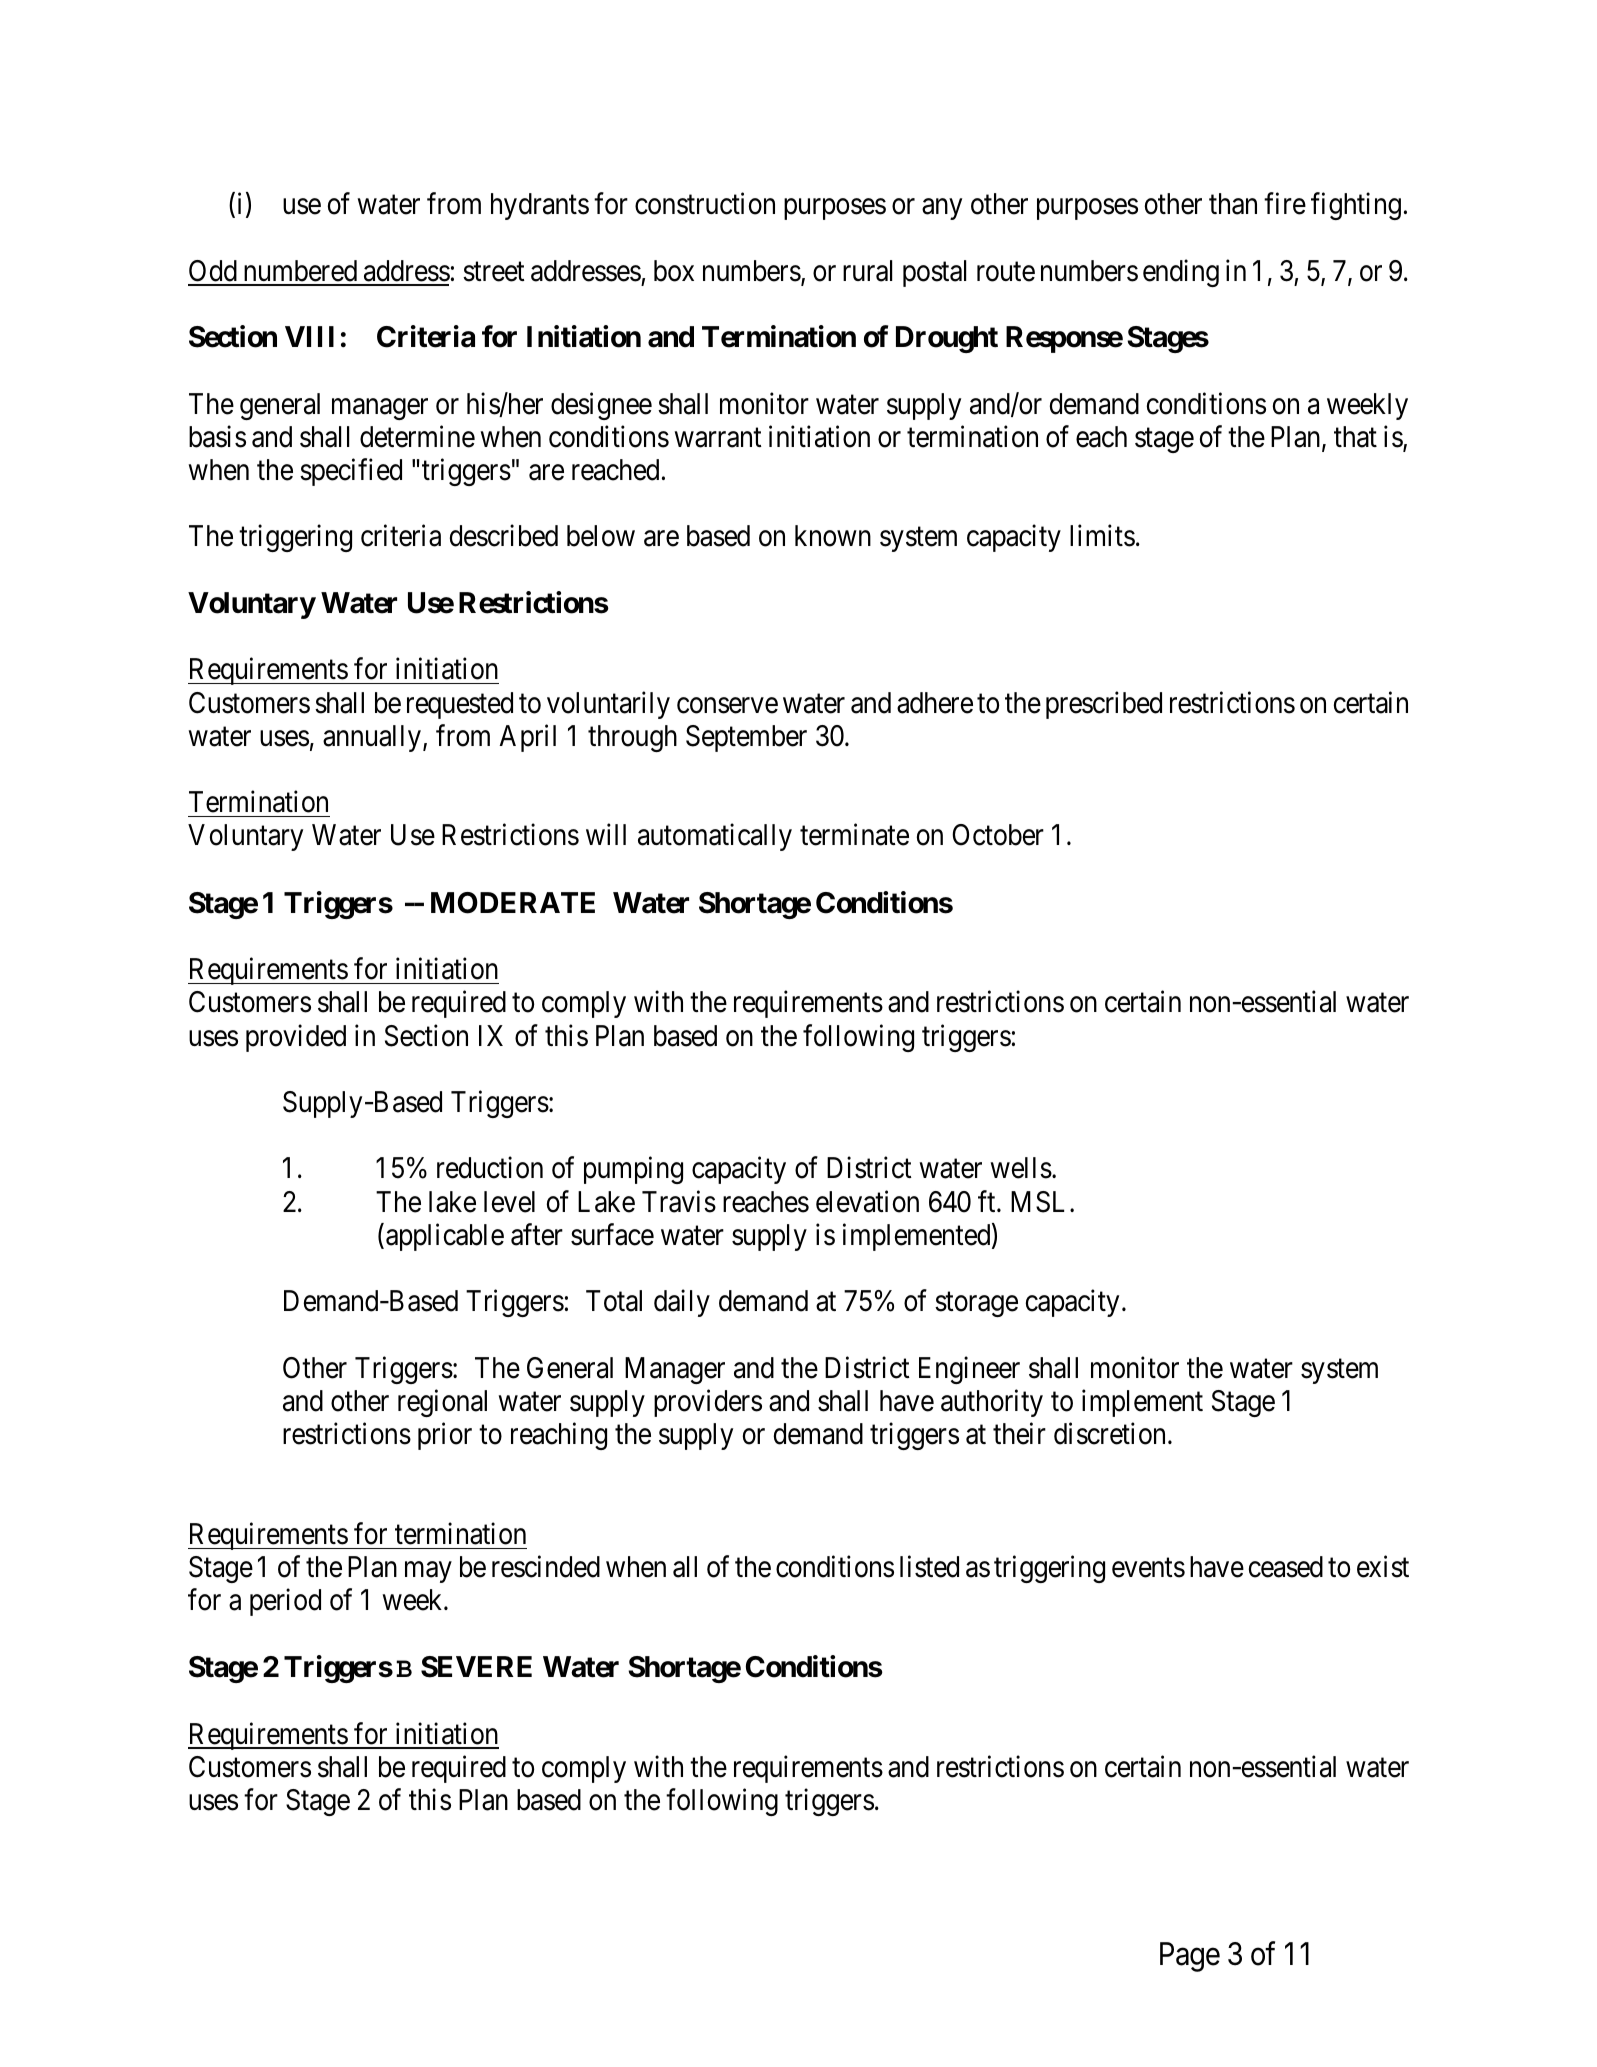 The width and height of the page is (1597, 2067). I want to click on may, so click(428, 1572).
